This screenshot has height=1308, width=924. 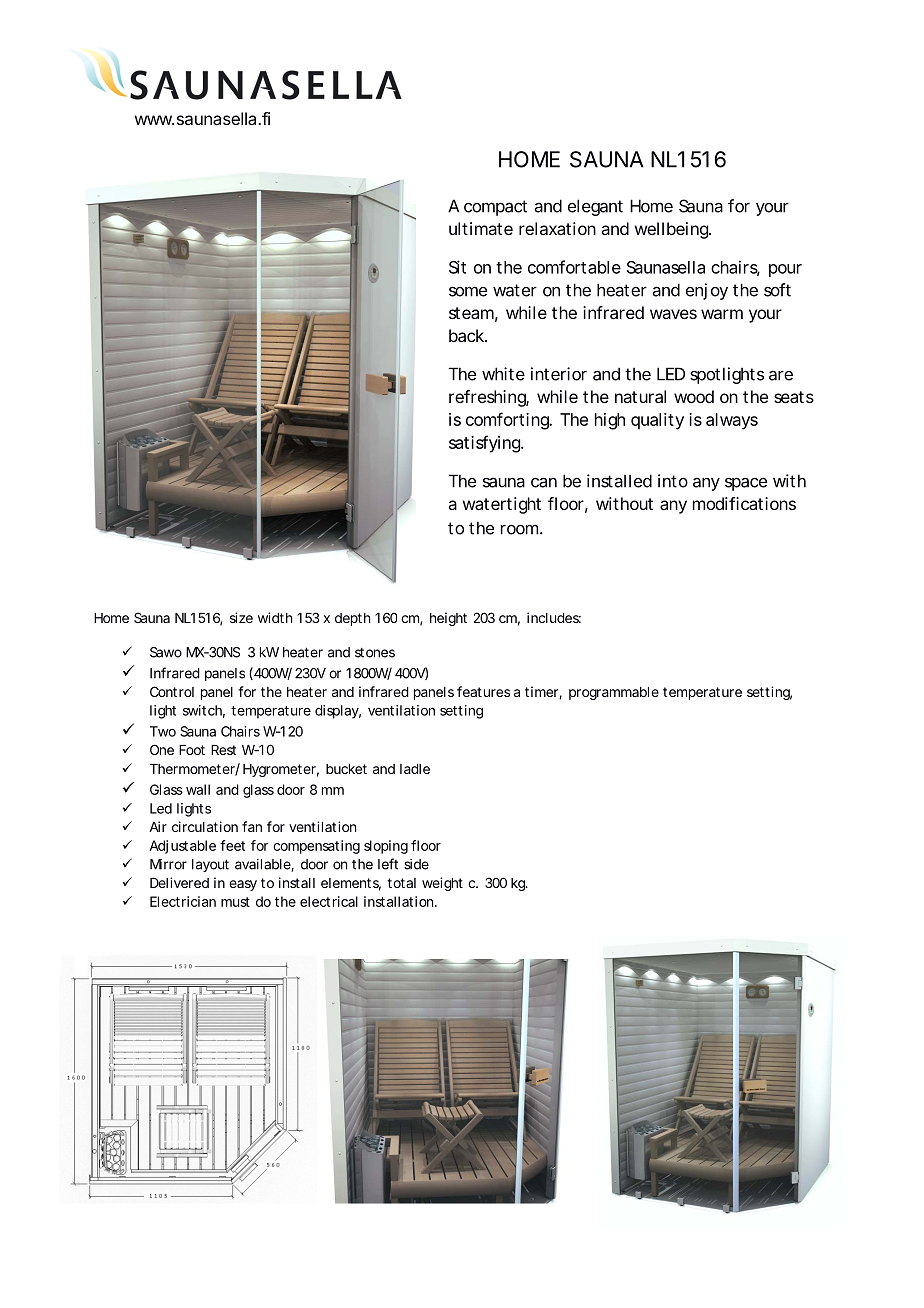 What do you see at coordinates (694, 396) in the screenshot?
I see `wood` at bounding box center [694, 396].
